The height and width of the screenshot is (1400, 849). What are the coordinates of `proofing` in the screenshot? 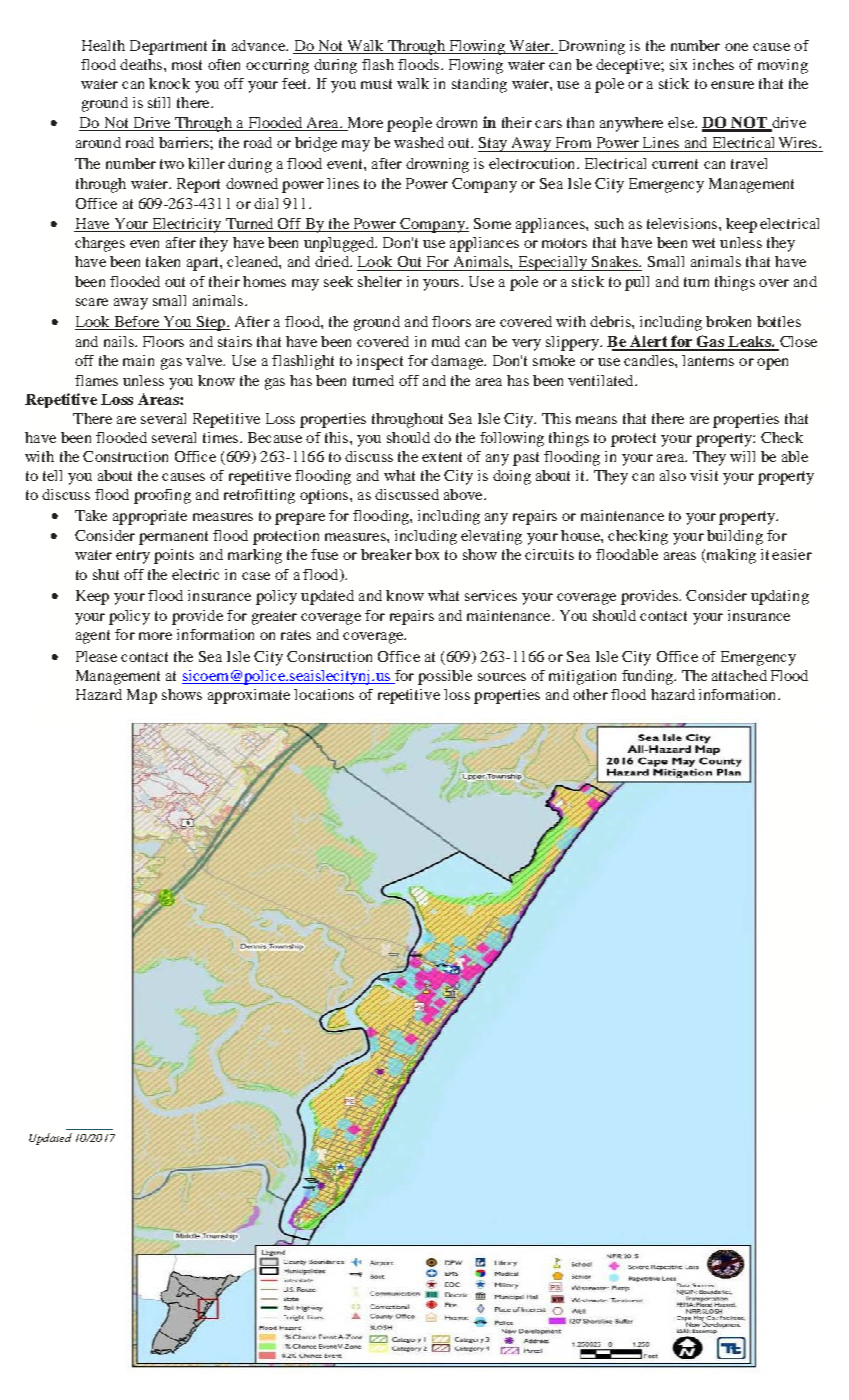 It's located at (162, 496).
